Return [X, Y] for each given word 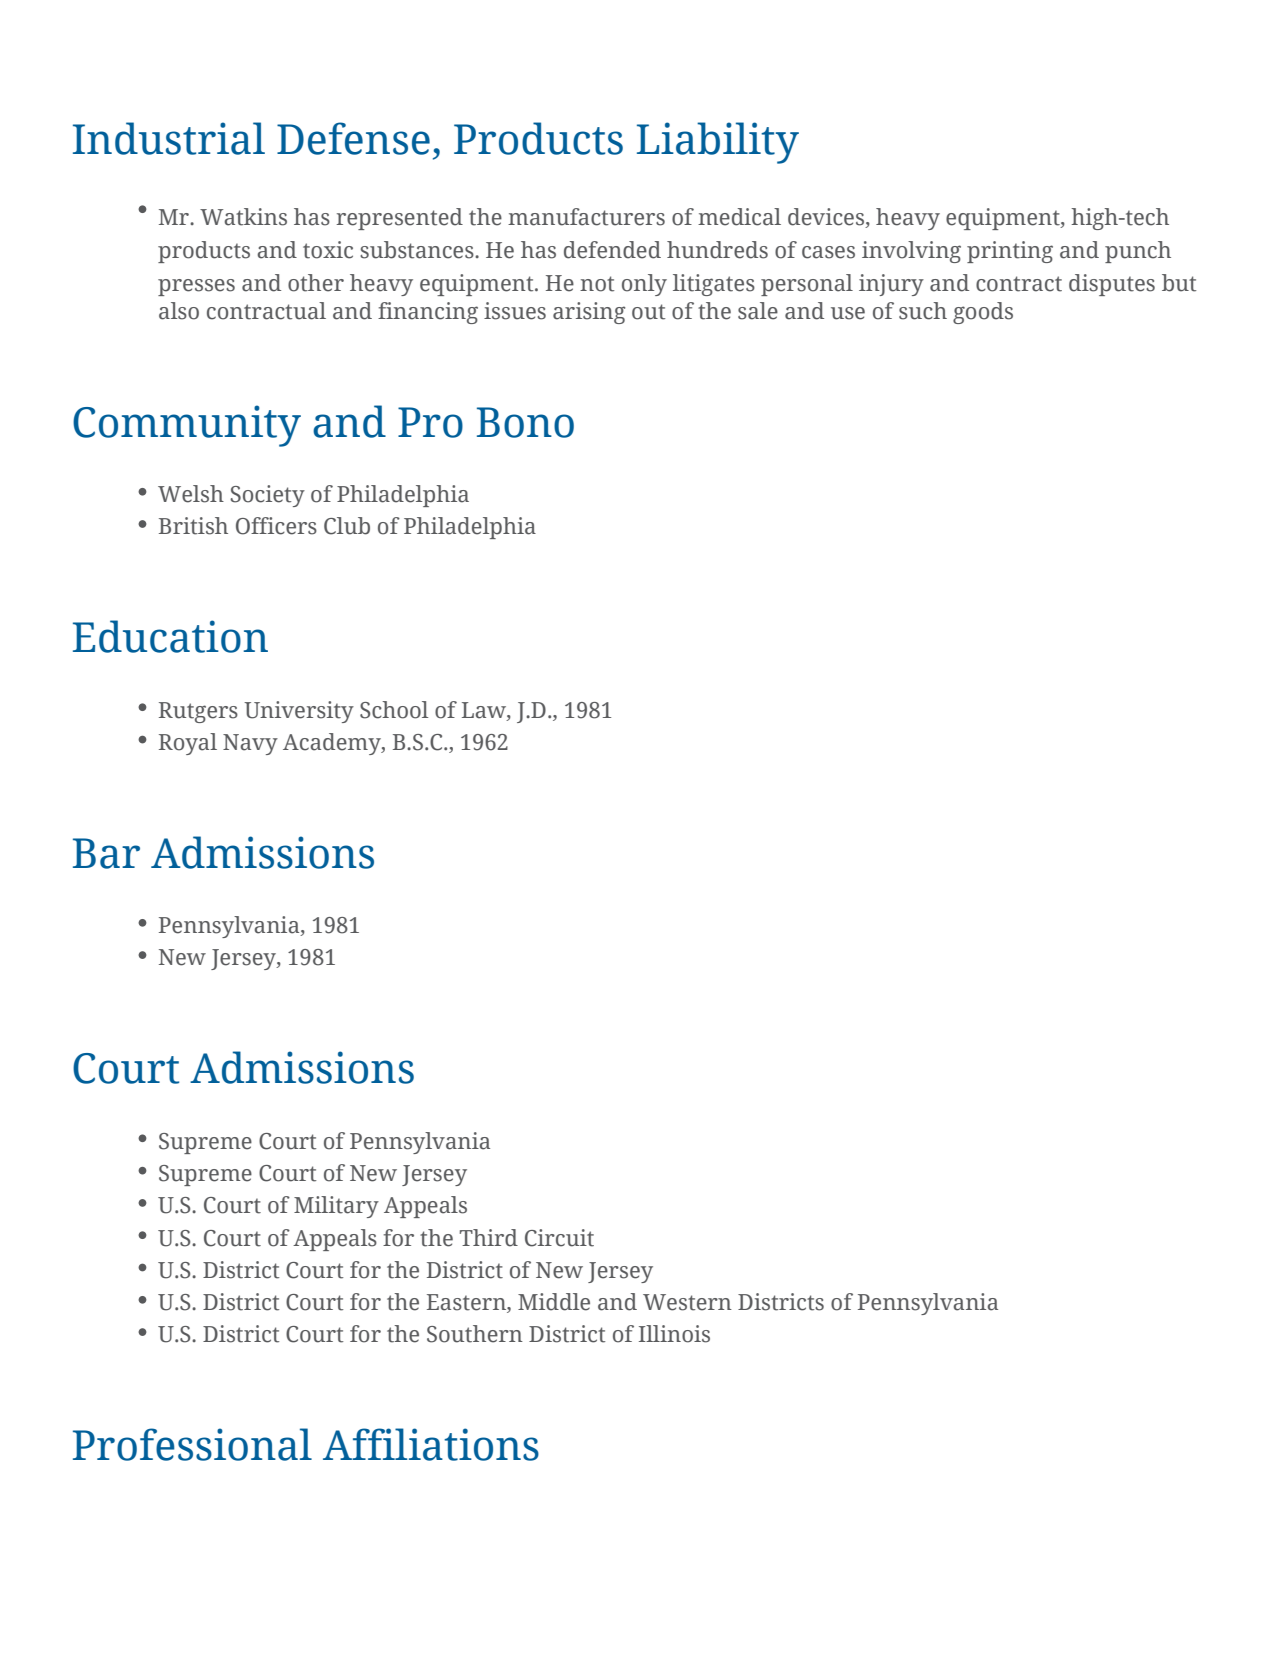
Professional [192, 1444]
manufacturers [586, 217]
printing [1010, 252]
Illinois [674, 1334]
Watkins [243, 217]
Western [687, 1302]
